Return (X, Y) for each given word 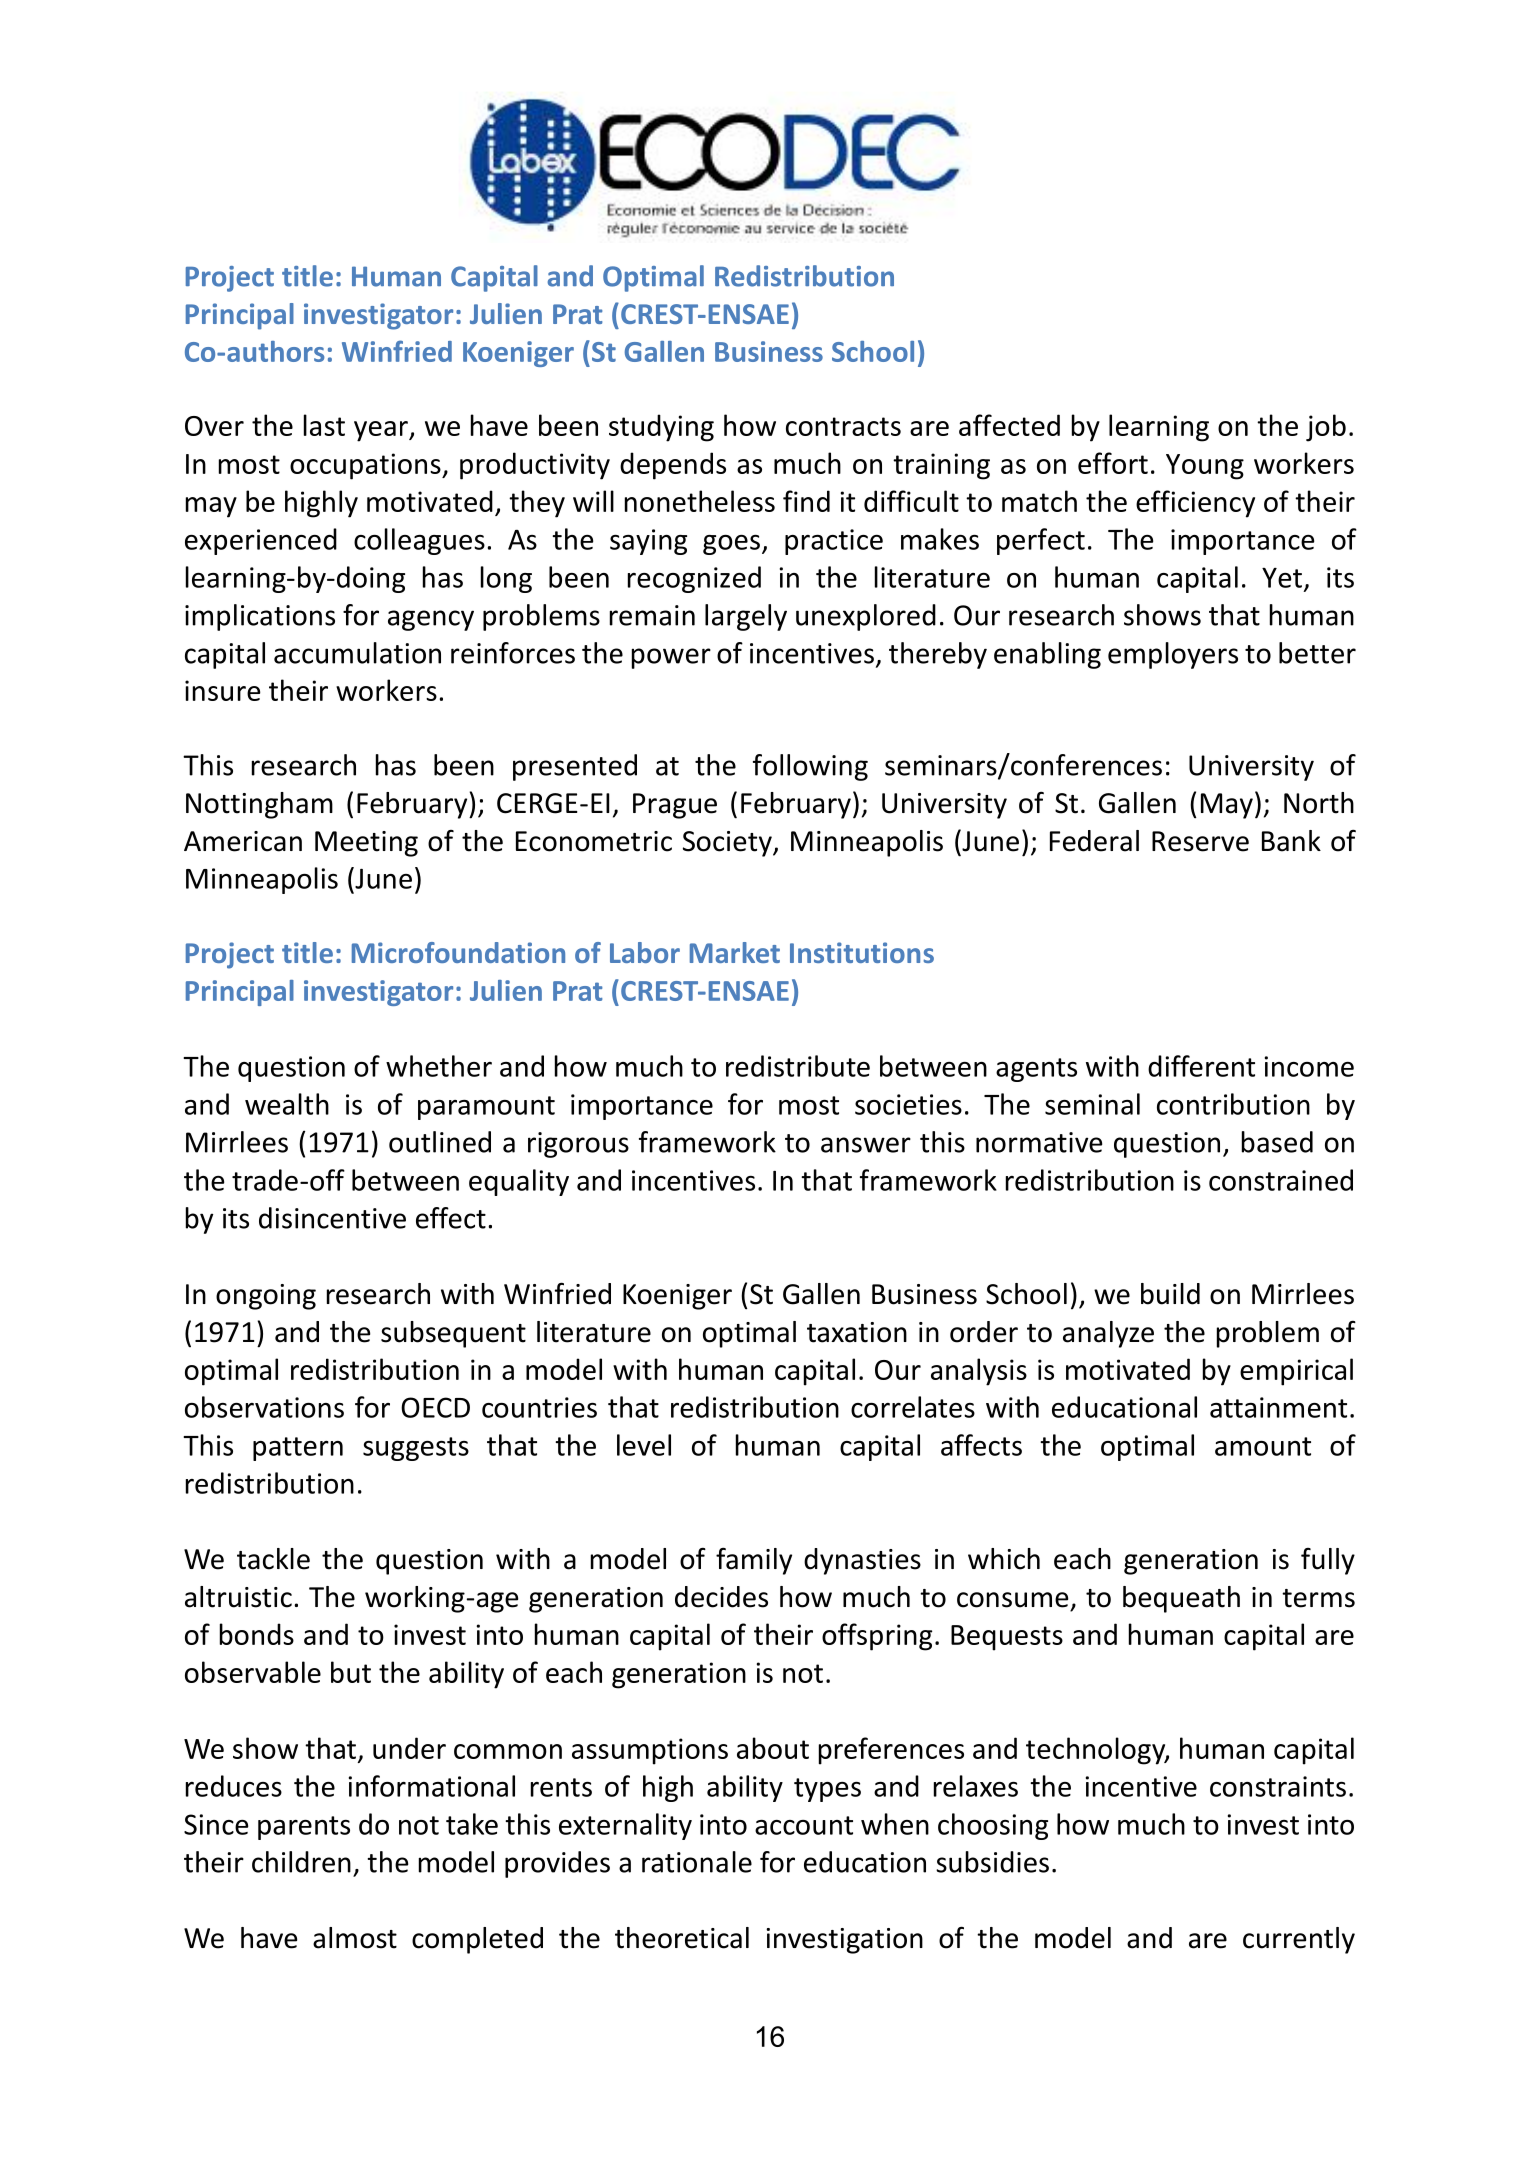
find (806, 501)
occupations (366, 466)
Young (1205, 467)
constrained (1281, 1180)
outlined (440, 1142)
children (301, 1862)
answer (866, 1145)
